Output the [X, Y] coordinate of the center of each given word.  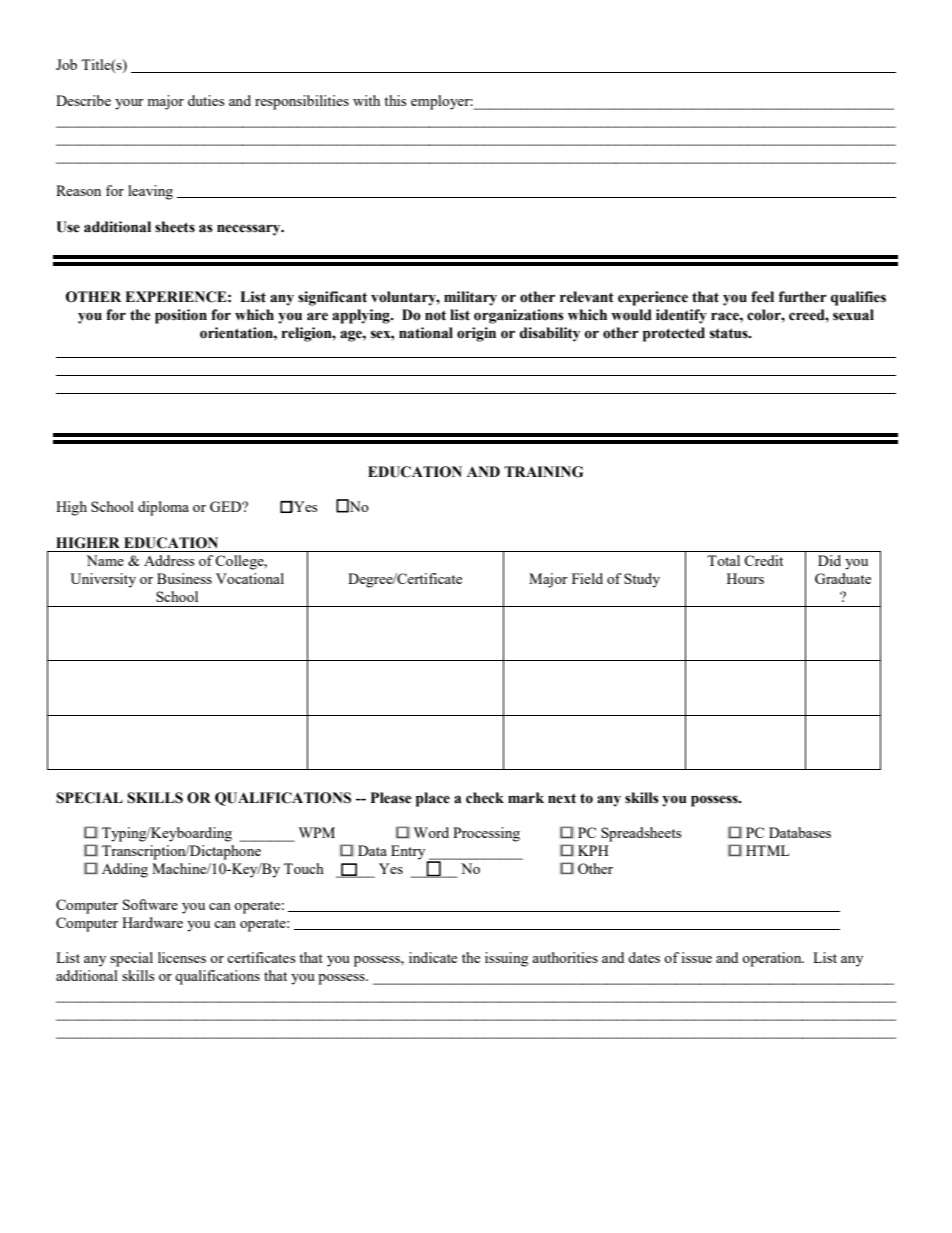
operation [773, 959]
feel [762, 297]
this [395, 100]
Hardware [152, 922]
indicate [433, 957]
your [129, 104]
